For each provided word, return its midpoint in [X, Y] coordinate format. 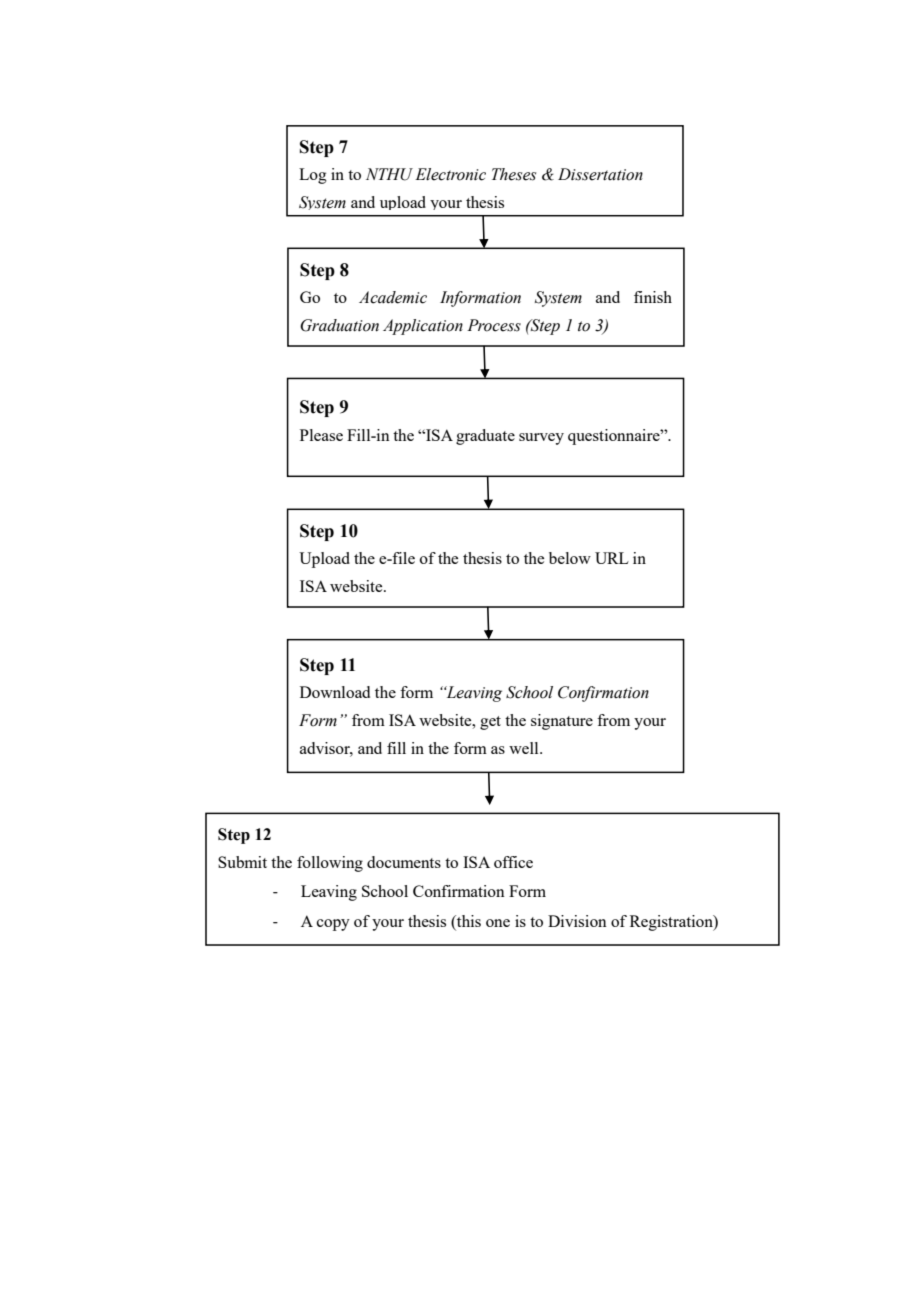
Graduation [339, 325]
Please [321, 435]
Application [423, 327]
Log [313, 176]
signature [562, 722]
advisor [326, 749]
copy [333, 925]
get [490, 723]
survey [541, 439]
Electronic [450, 174]
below [570, 558]
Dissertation [600, 174]
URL [612, 558]
